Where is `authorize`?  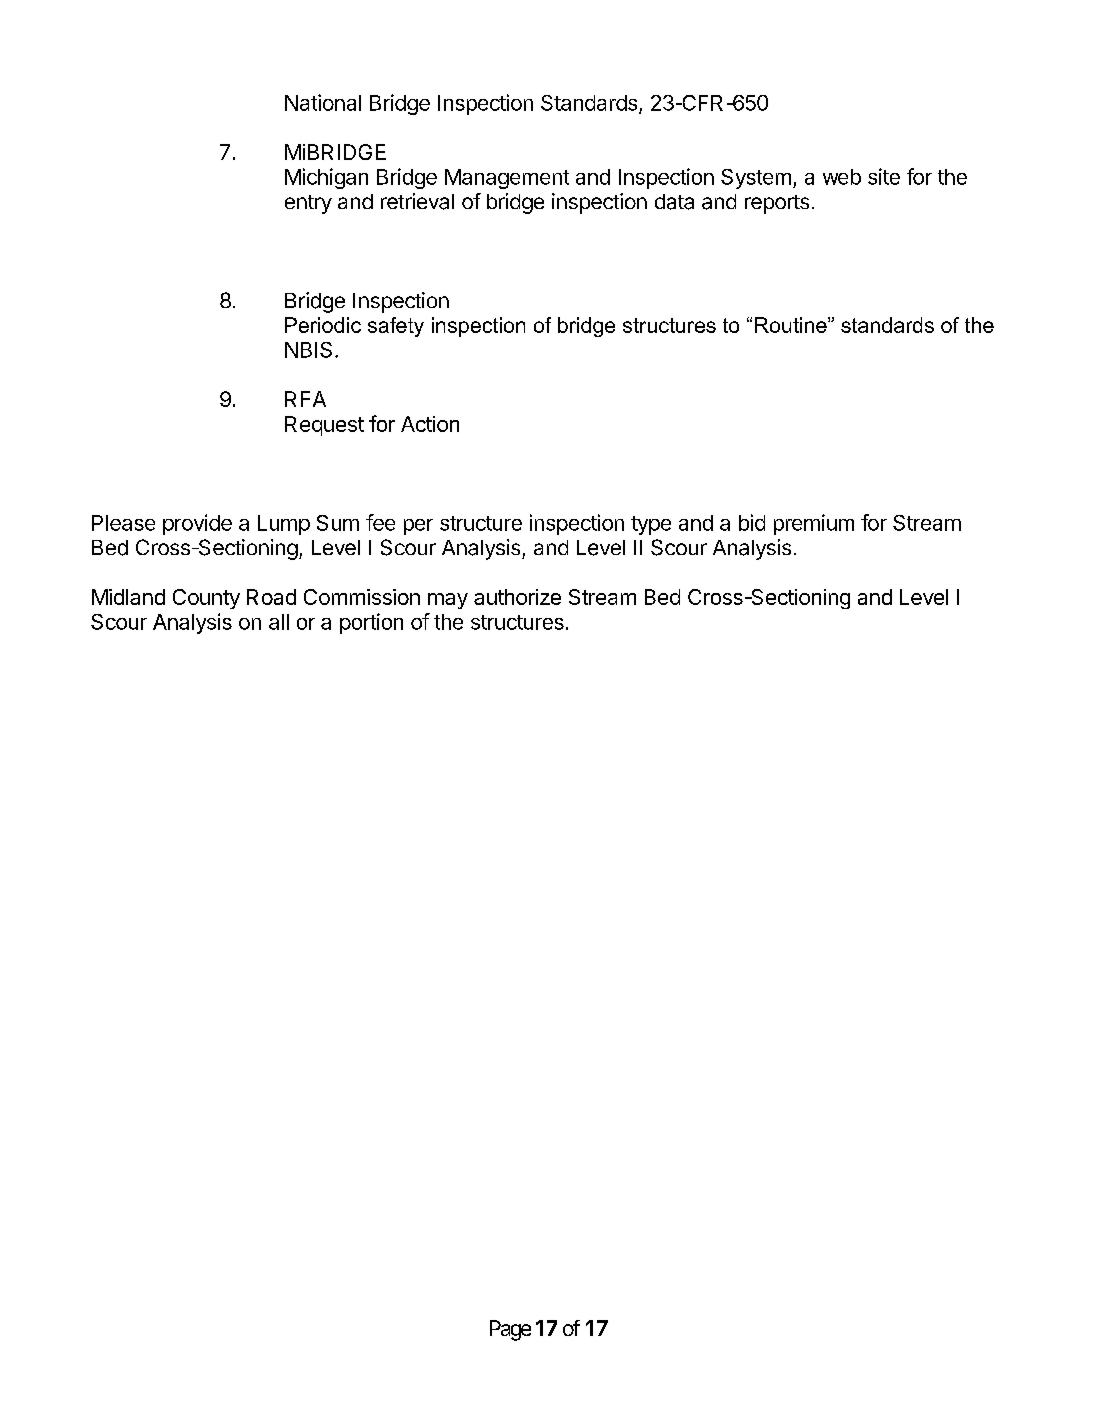
authorize is located at coordinates (517, 597).
